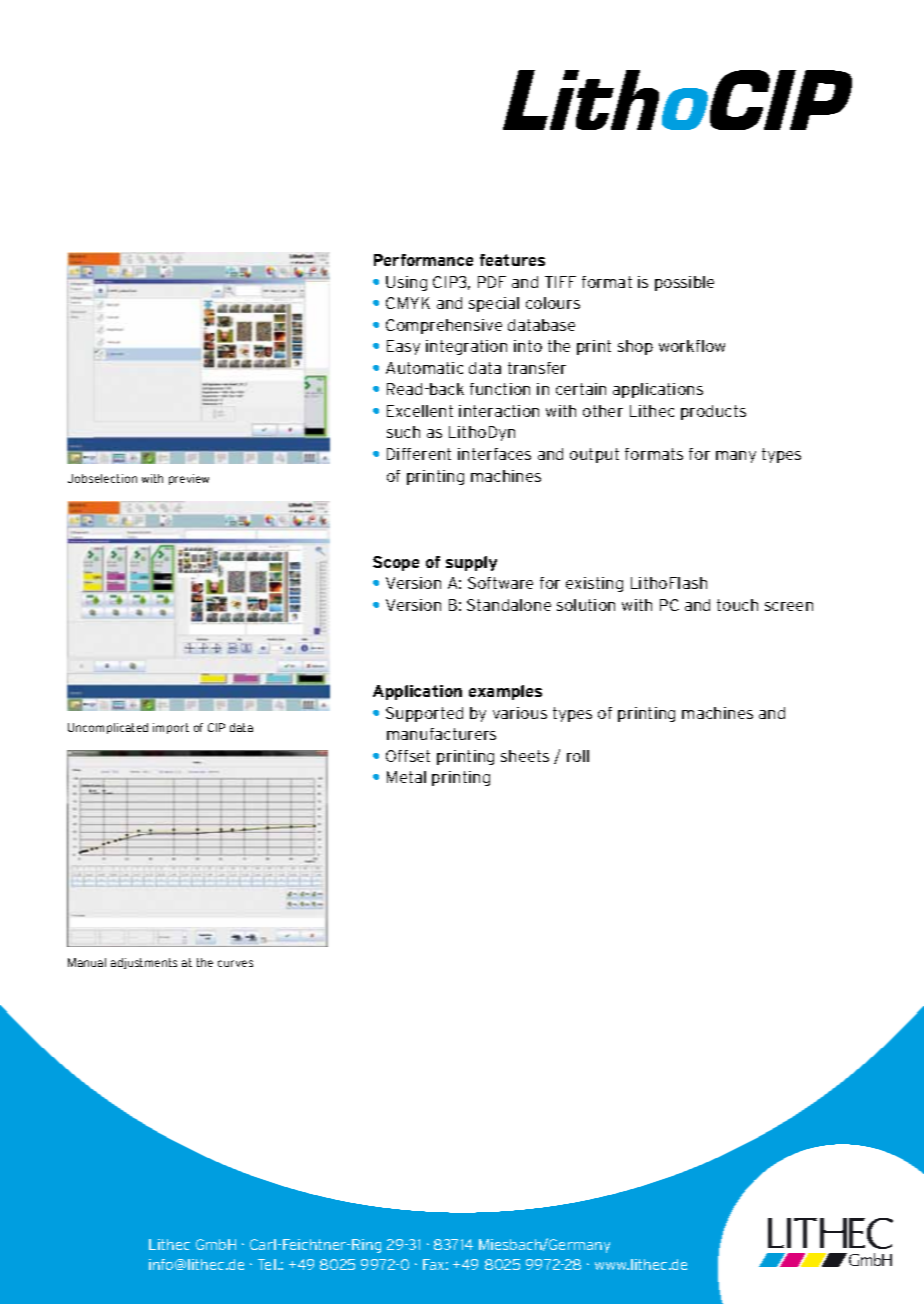  What do you see at coordinates (267, 1264) in the document?
I see `Tel` at bounding box center [267, 1264].
